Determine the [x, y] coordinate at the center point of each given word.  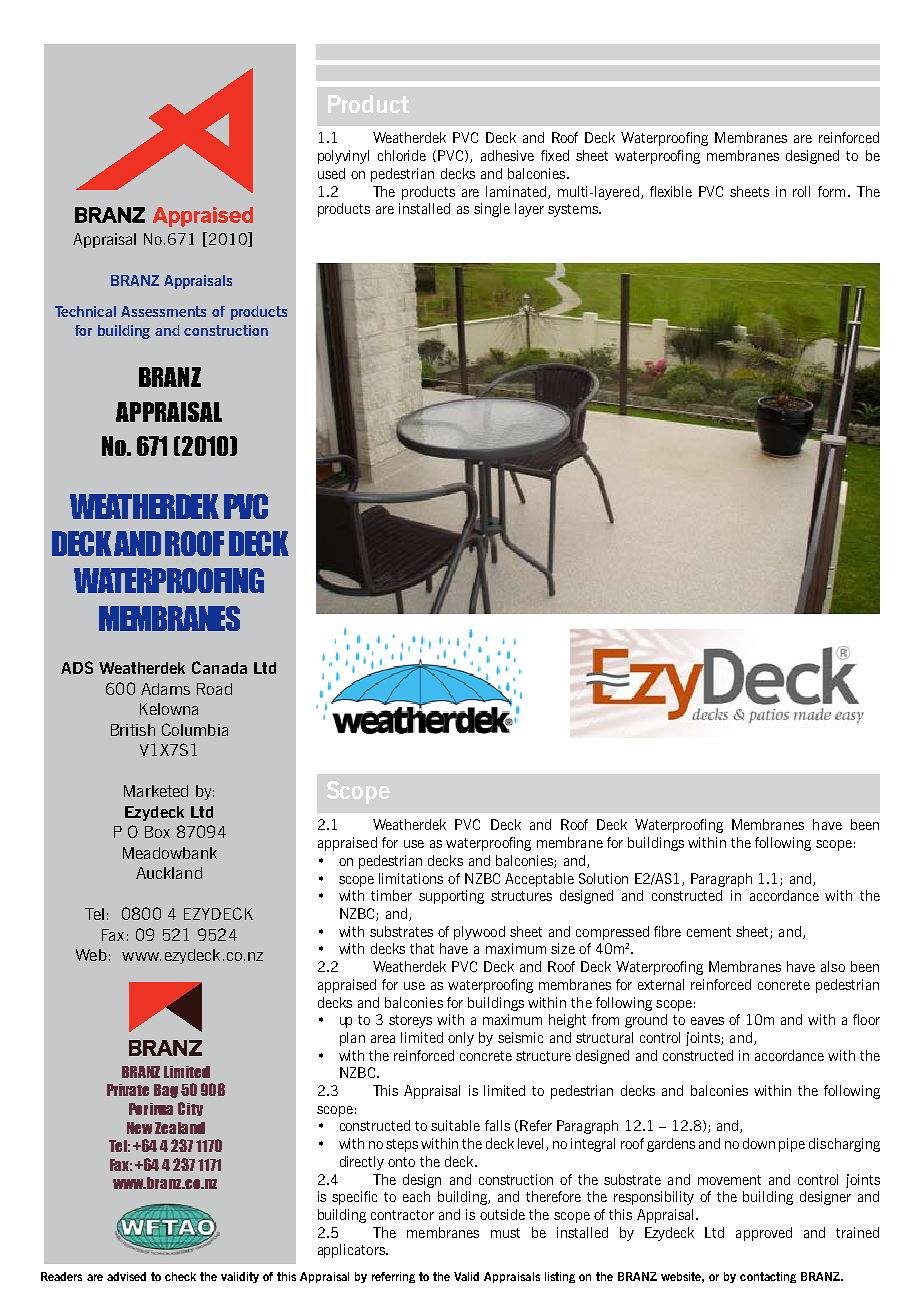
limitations [411, 878]
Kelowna [169, 709]
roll [801, 191]
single [492, 210]
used [331, 173]
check [180, 1276]
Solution [603, 878]
